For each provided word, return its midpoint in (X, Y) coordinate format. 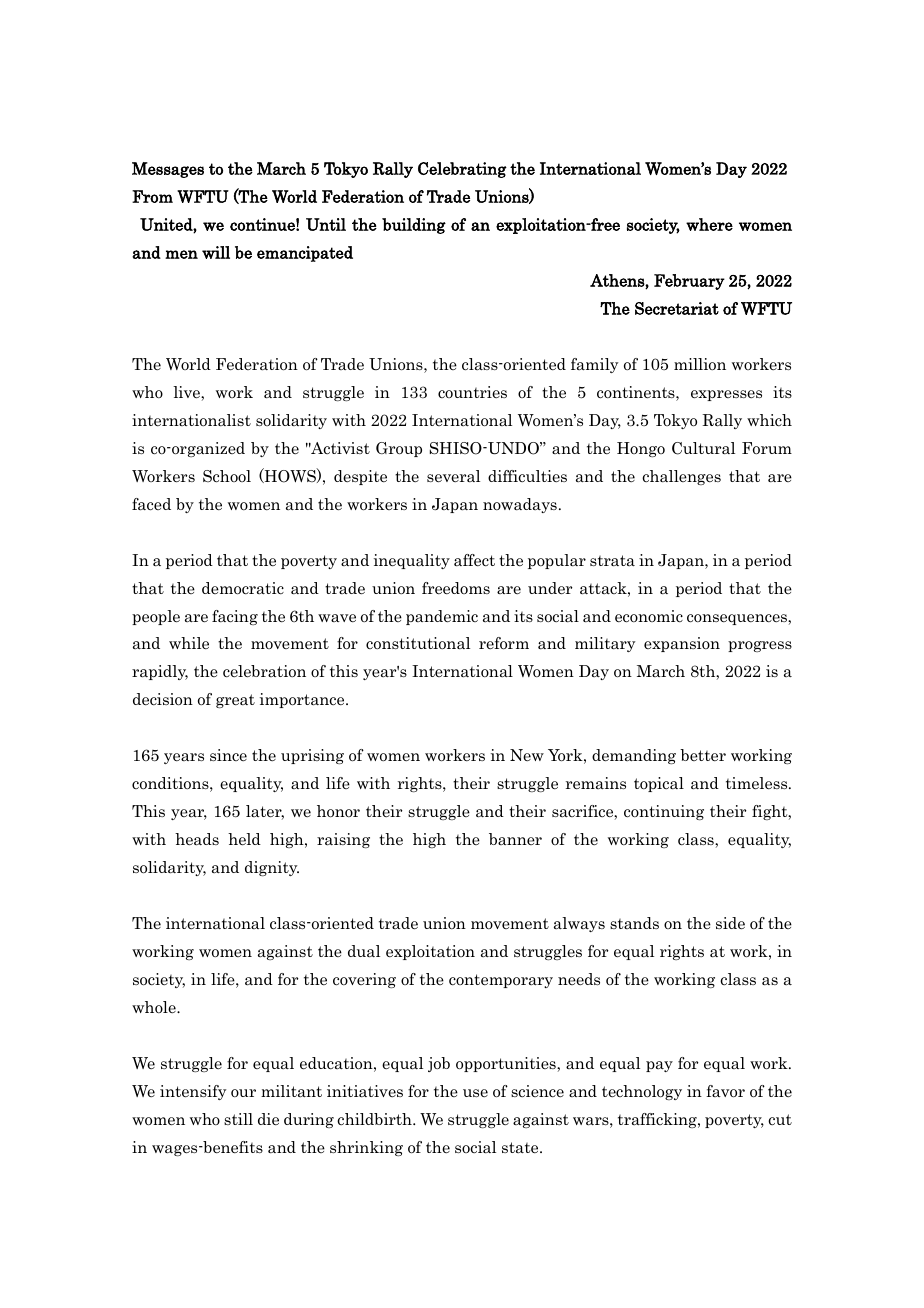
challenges (681, 477)
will (216, 252)
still (238, 1119)
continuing (664, 812)
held (244, 839)
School (227, 476)
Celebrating (462, 170)
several (453, 476)
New (527, 755)
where (709, 224)
